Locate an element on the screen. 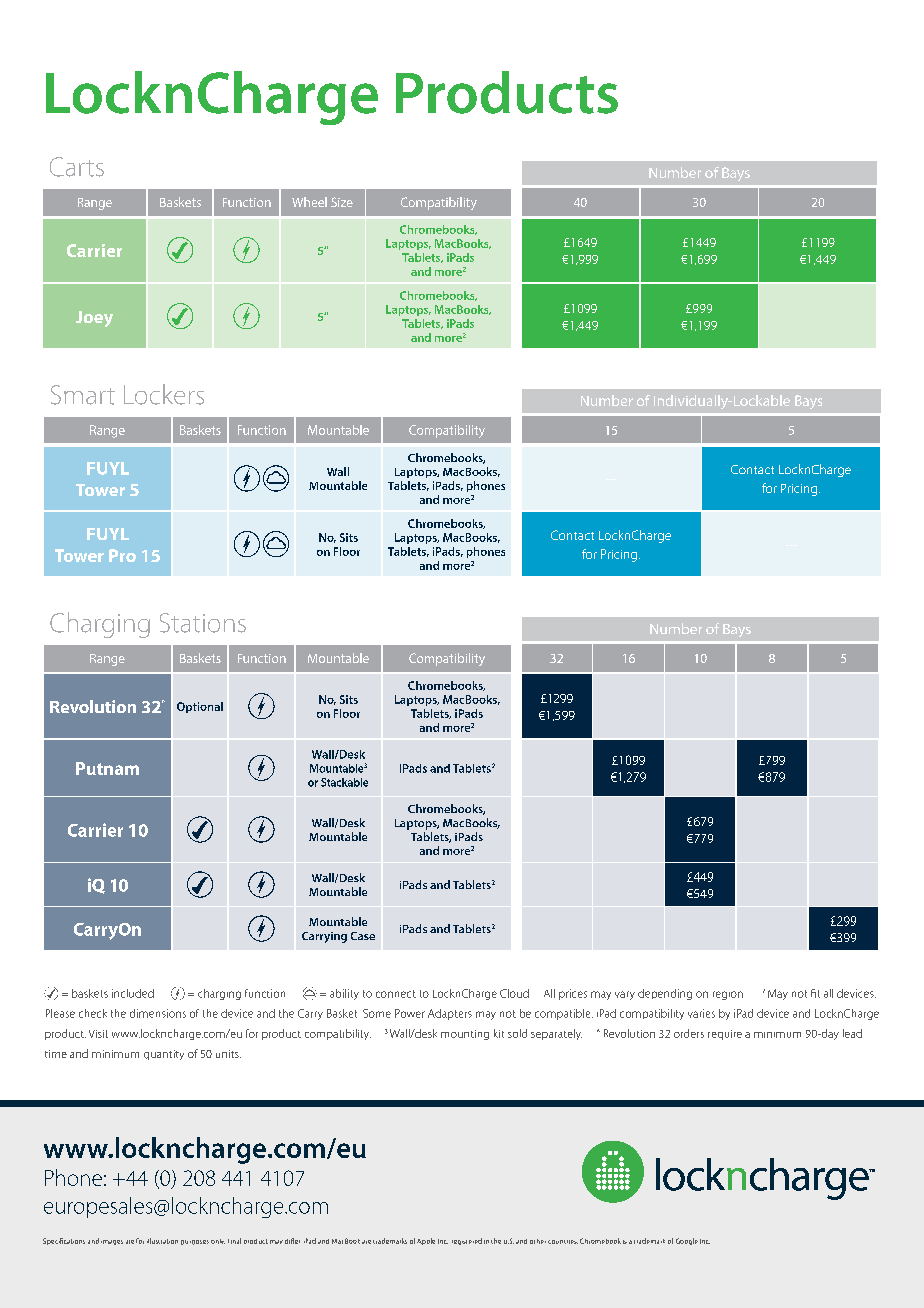 The height and width of the screenshot is (1308, 924). region is located at coordinates (728, 995).
